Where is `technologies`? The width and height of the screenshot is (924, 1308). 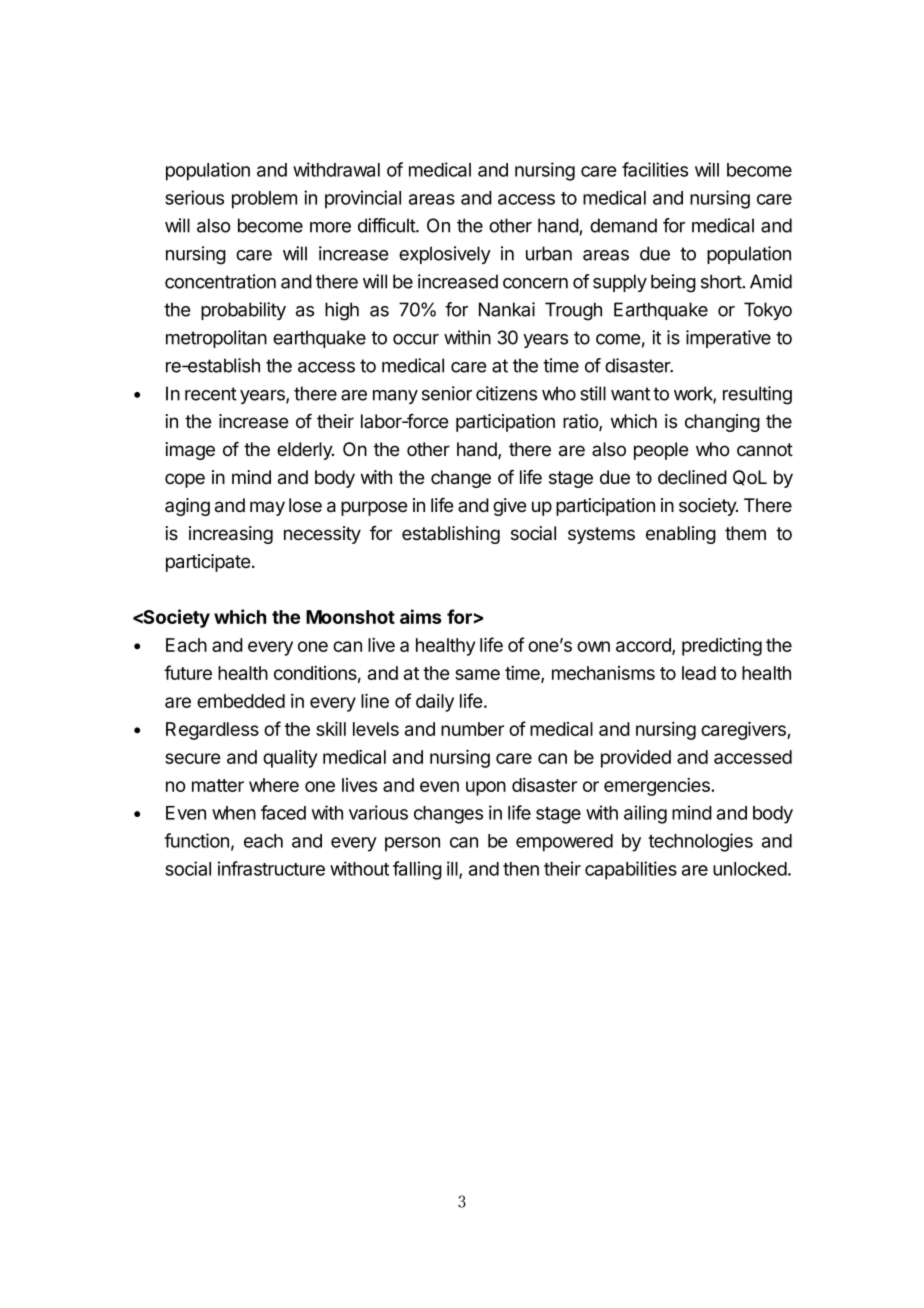 technologies is located at coordinates (700, 842).
